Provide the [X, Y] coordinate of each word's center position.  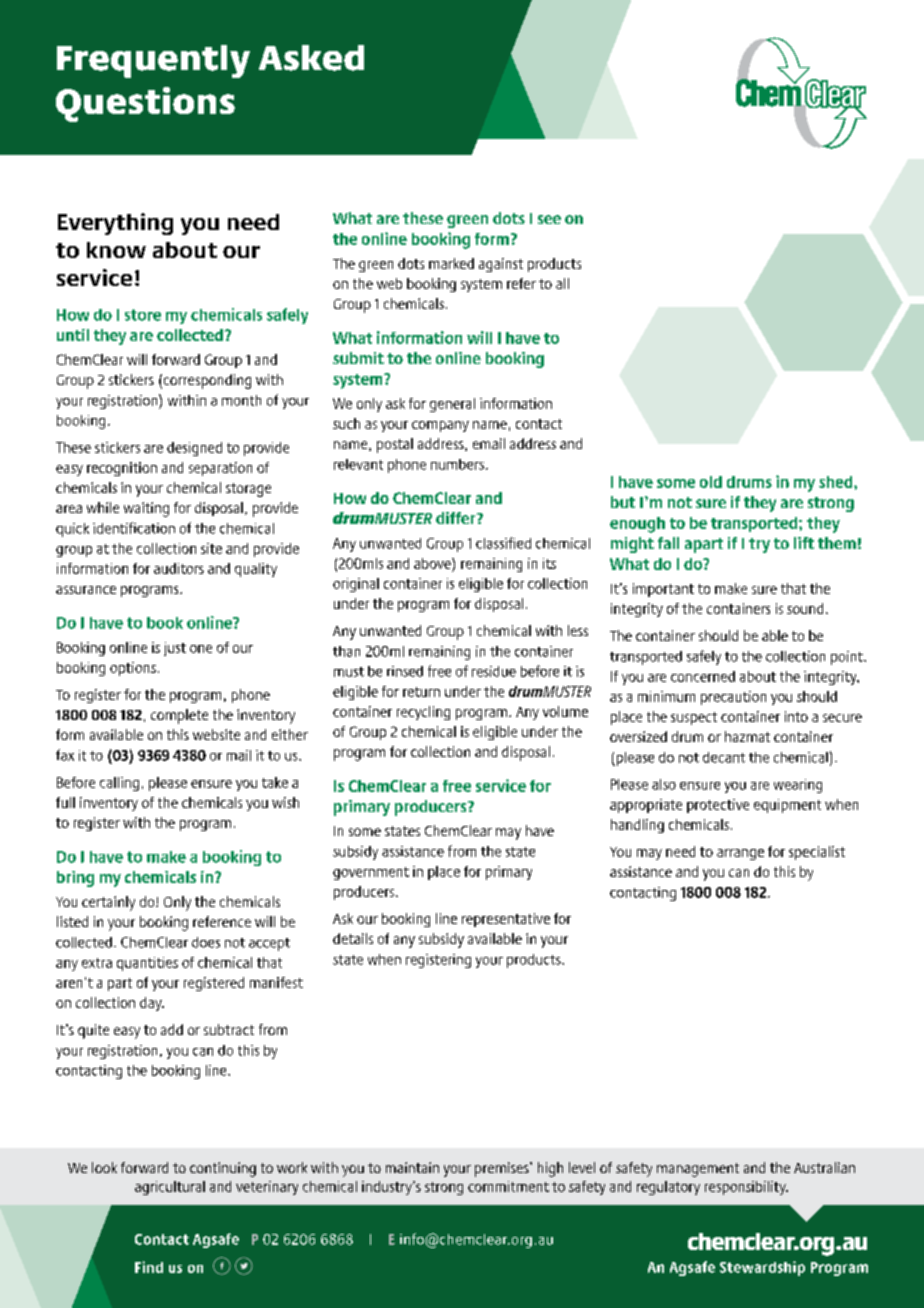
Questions [145, 104]
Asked [311, 58]
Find [149, 1267]
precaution [733, 698]
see [549, 219]
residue [494, 671]
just [175, 649]
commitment [508, 1186]
